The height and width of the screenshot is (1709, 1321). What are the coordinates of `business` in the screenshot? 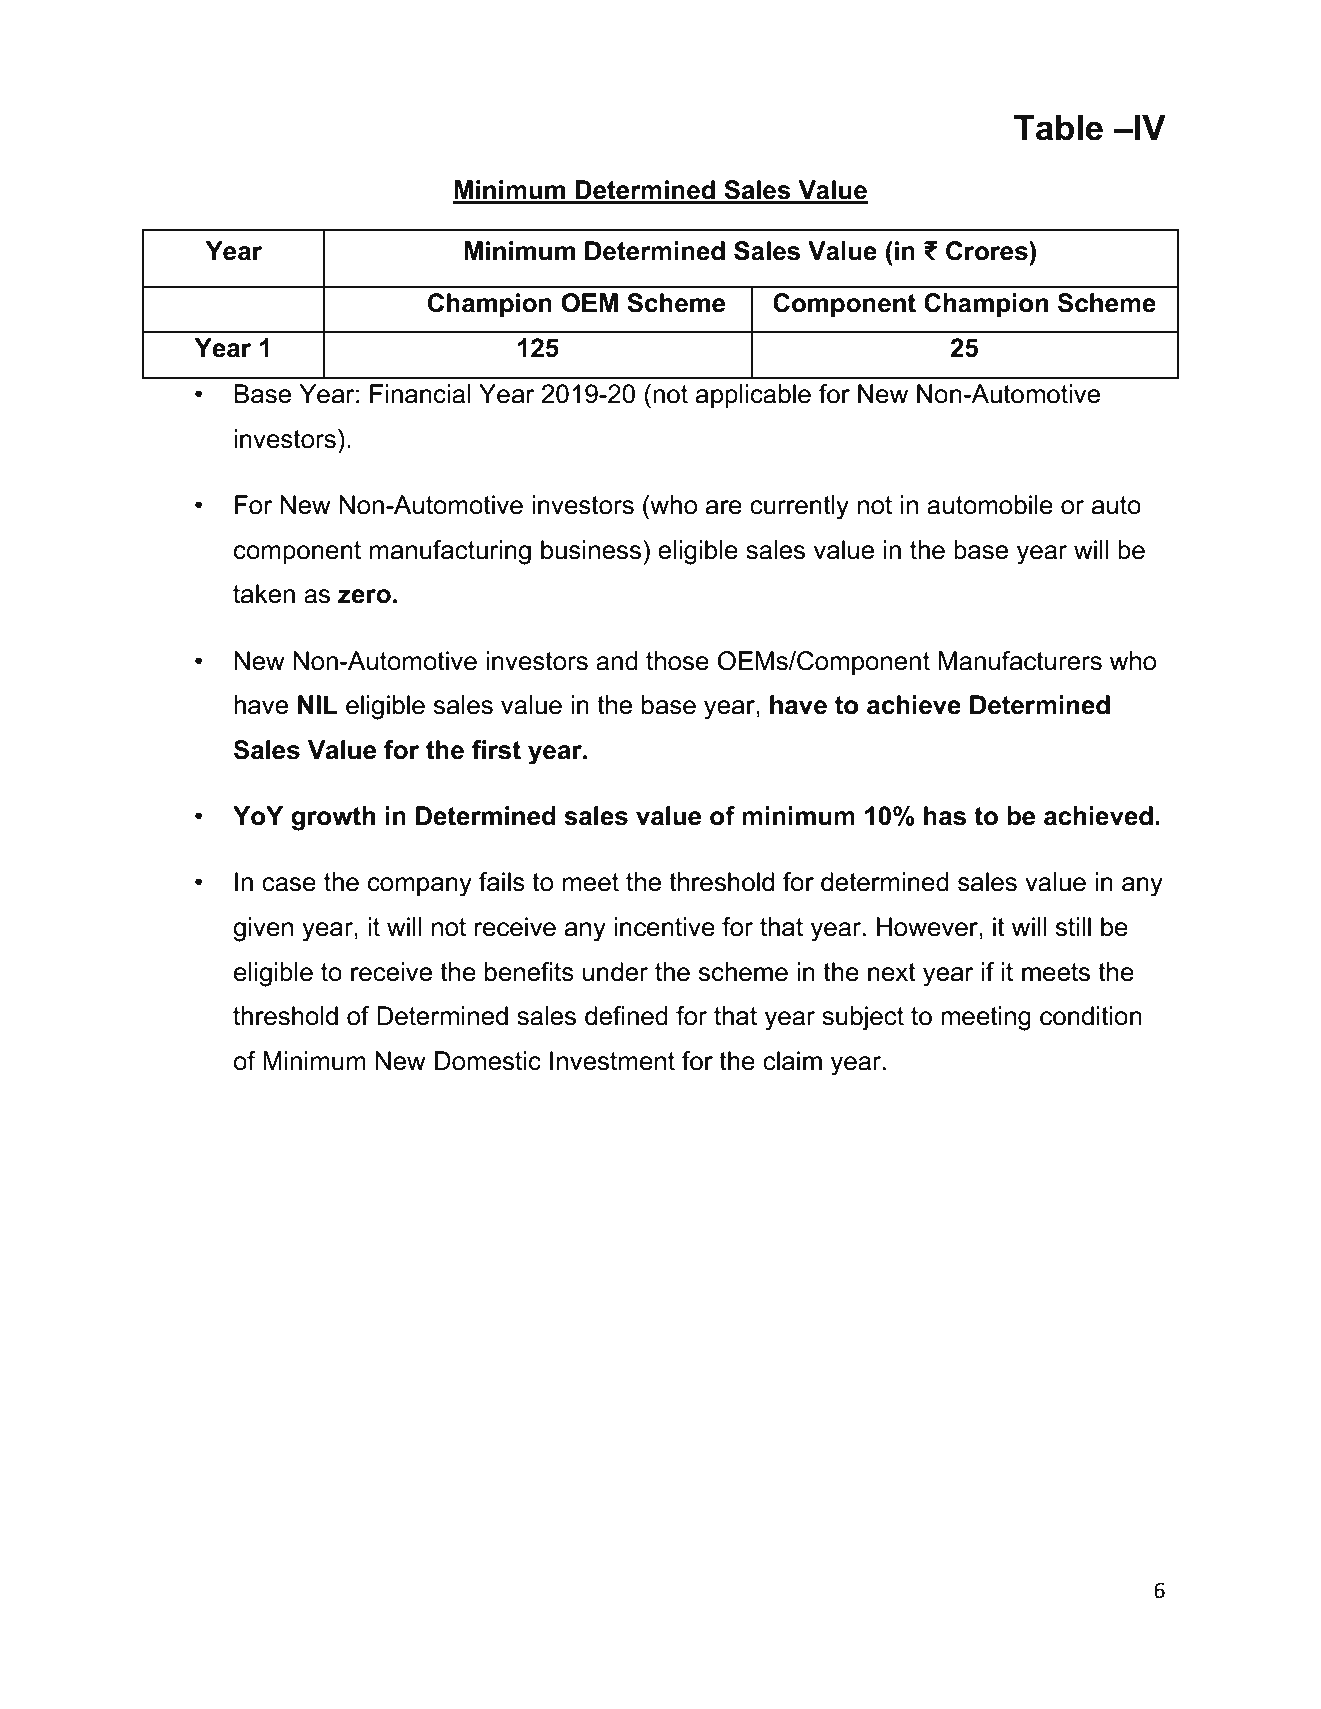 It's located at (592, 550).
